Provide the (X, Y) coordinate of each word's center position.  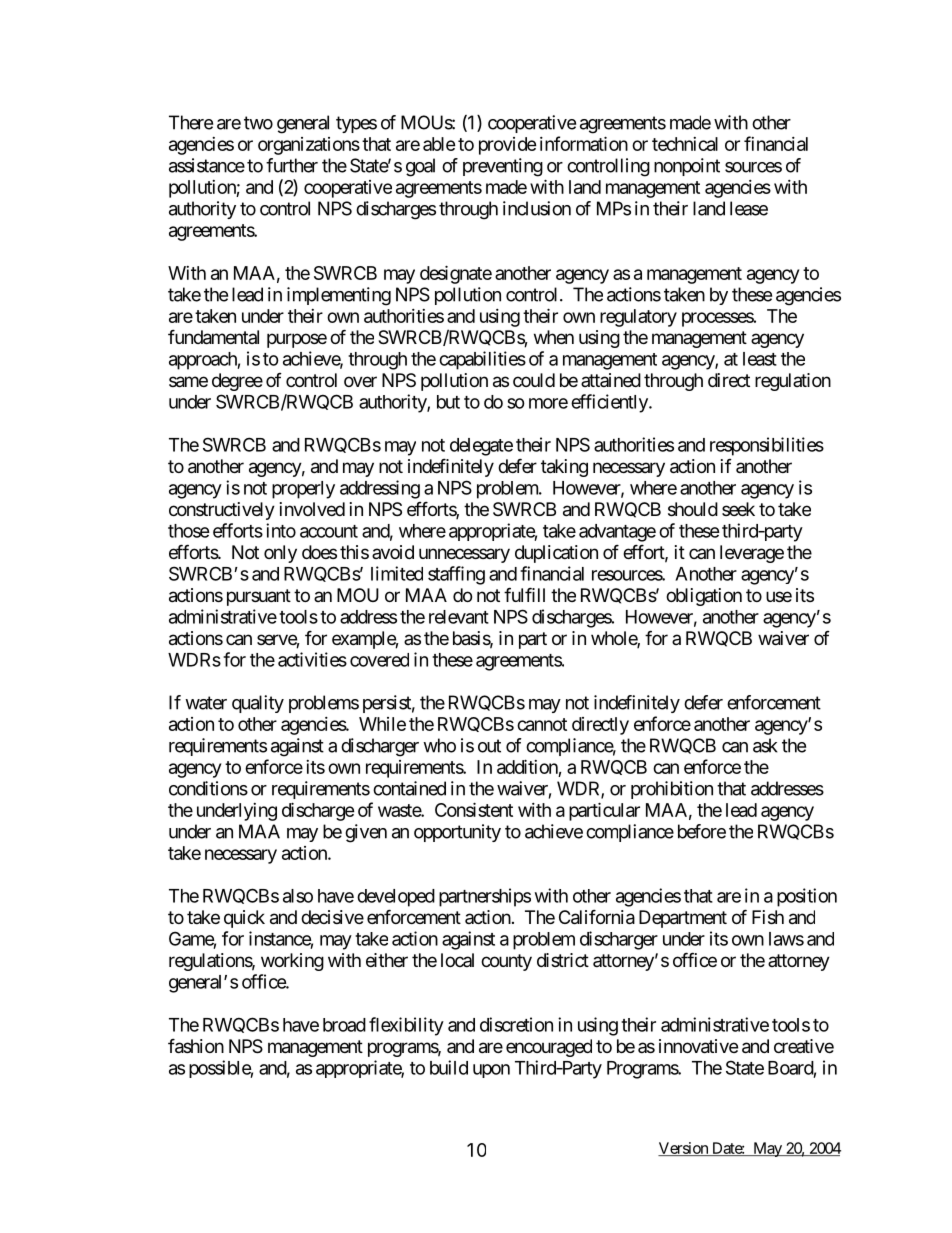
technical (685, 144)
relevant (459, 617)
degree (237, 382)
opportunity (457, 833)
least (760, 359)
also (298, 896)
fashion (196, 1046)
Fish (768, 917)
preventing (503, 167)
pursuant (259, 597)
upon (491, 1071)
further (292, 165)
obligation (704, 597)
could (534, 380)
